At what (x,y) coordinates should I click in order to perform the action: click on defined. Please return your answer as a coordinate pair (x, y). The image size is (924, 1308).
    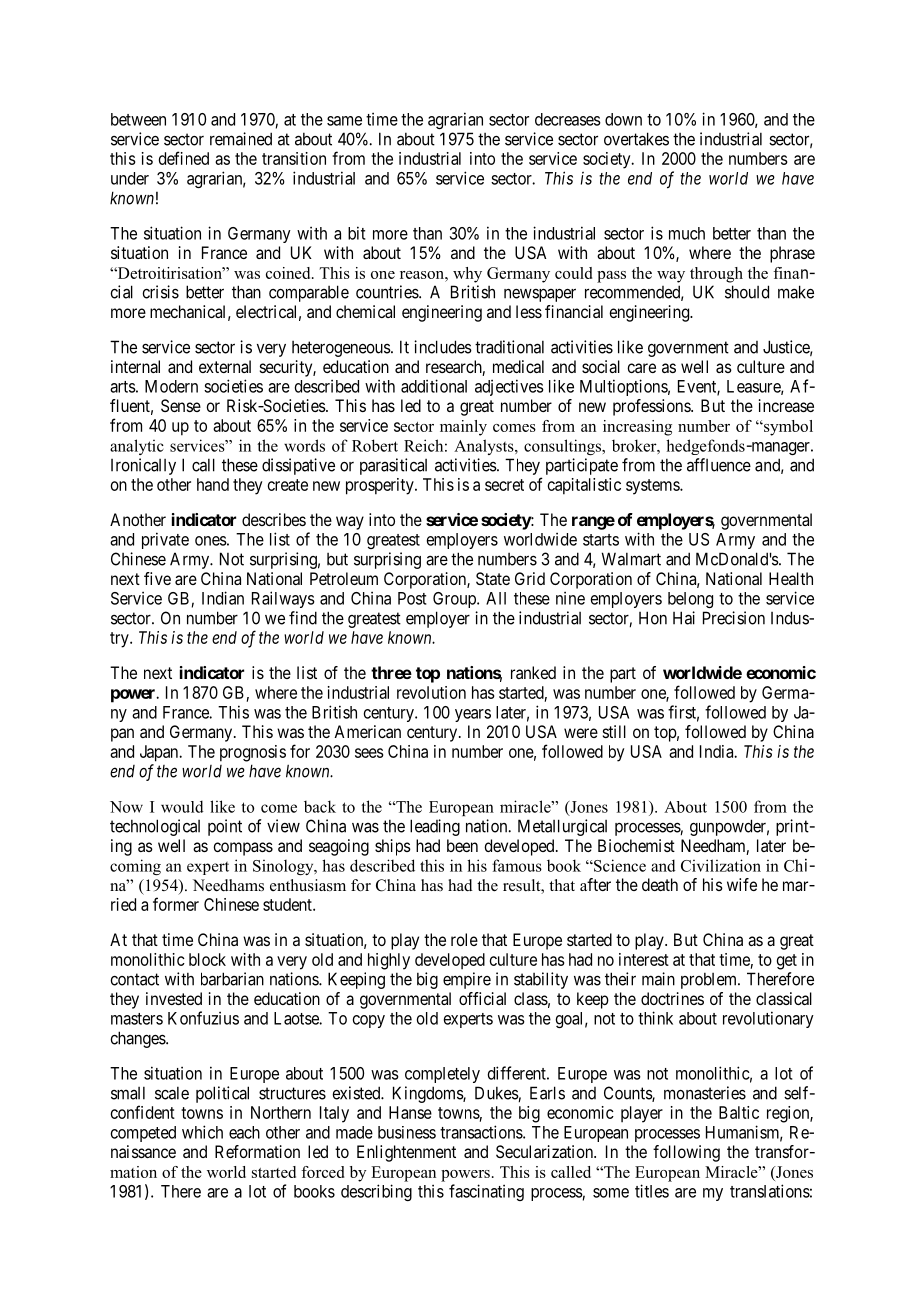
    Looking at the image, I should click on (184, 158).
